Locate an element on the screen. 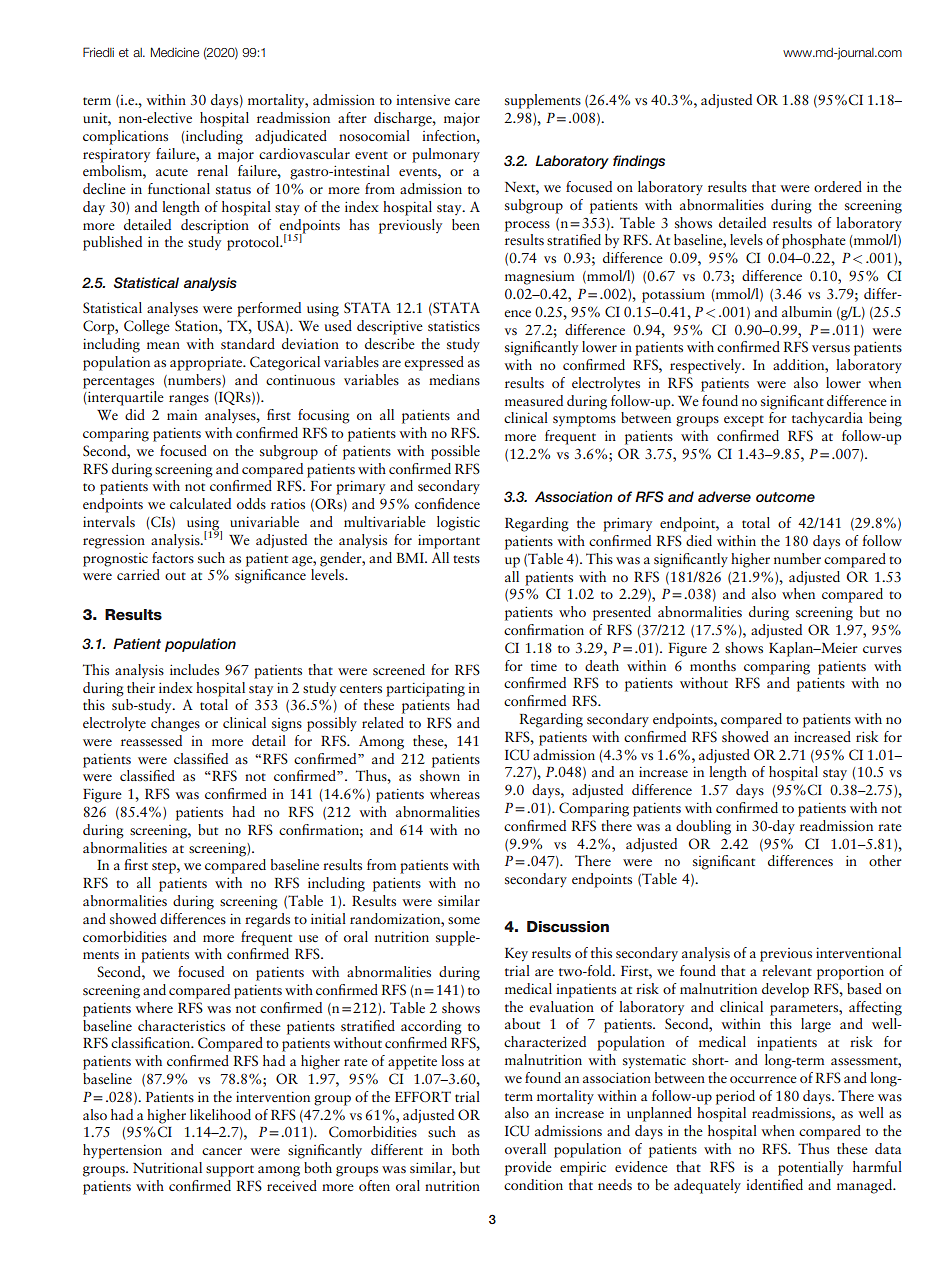 Image resolution: width=952 pixels, height=1270 pixels. ordered is located at coordinates (838, 186).
